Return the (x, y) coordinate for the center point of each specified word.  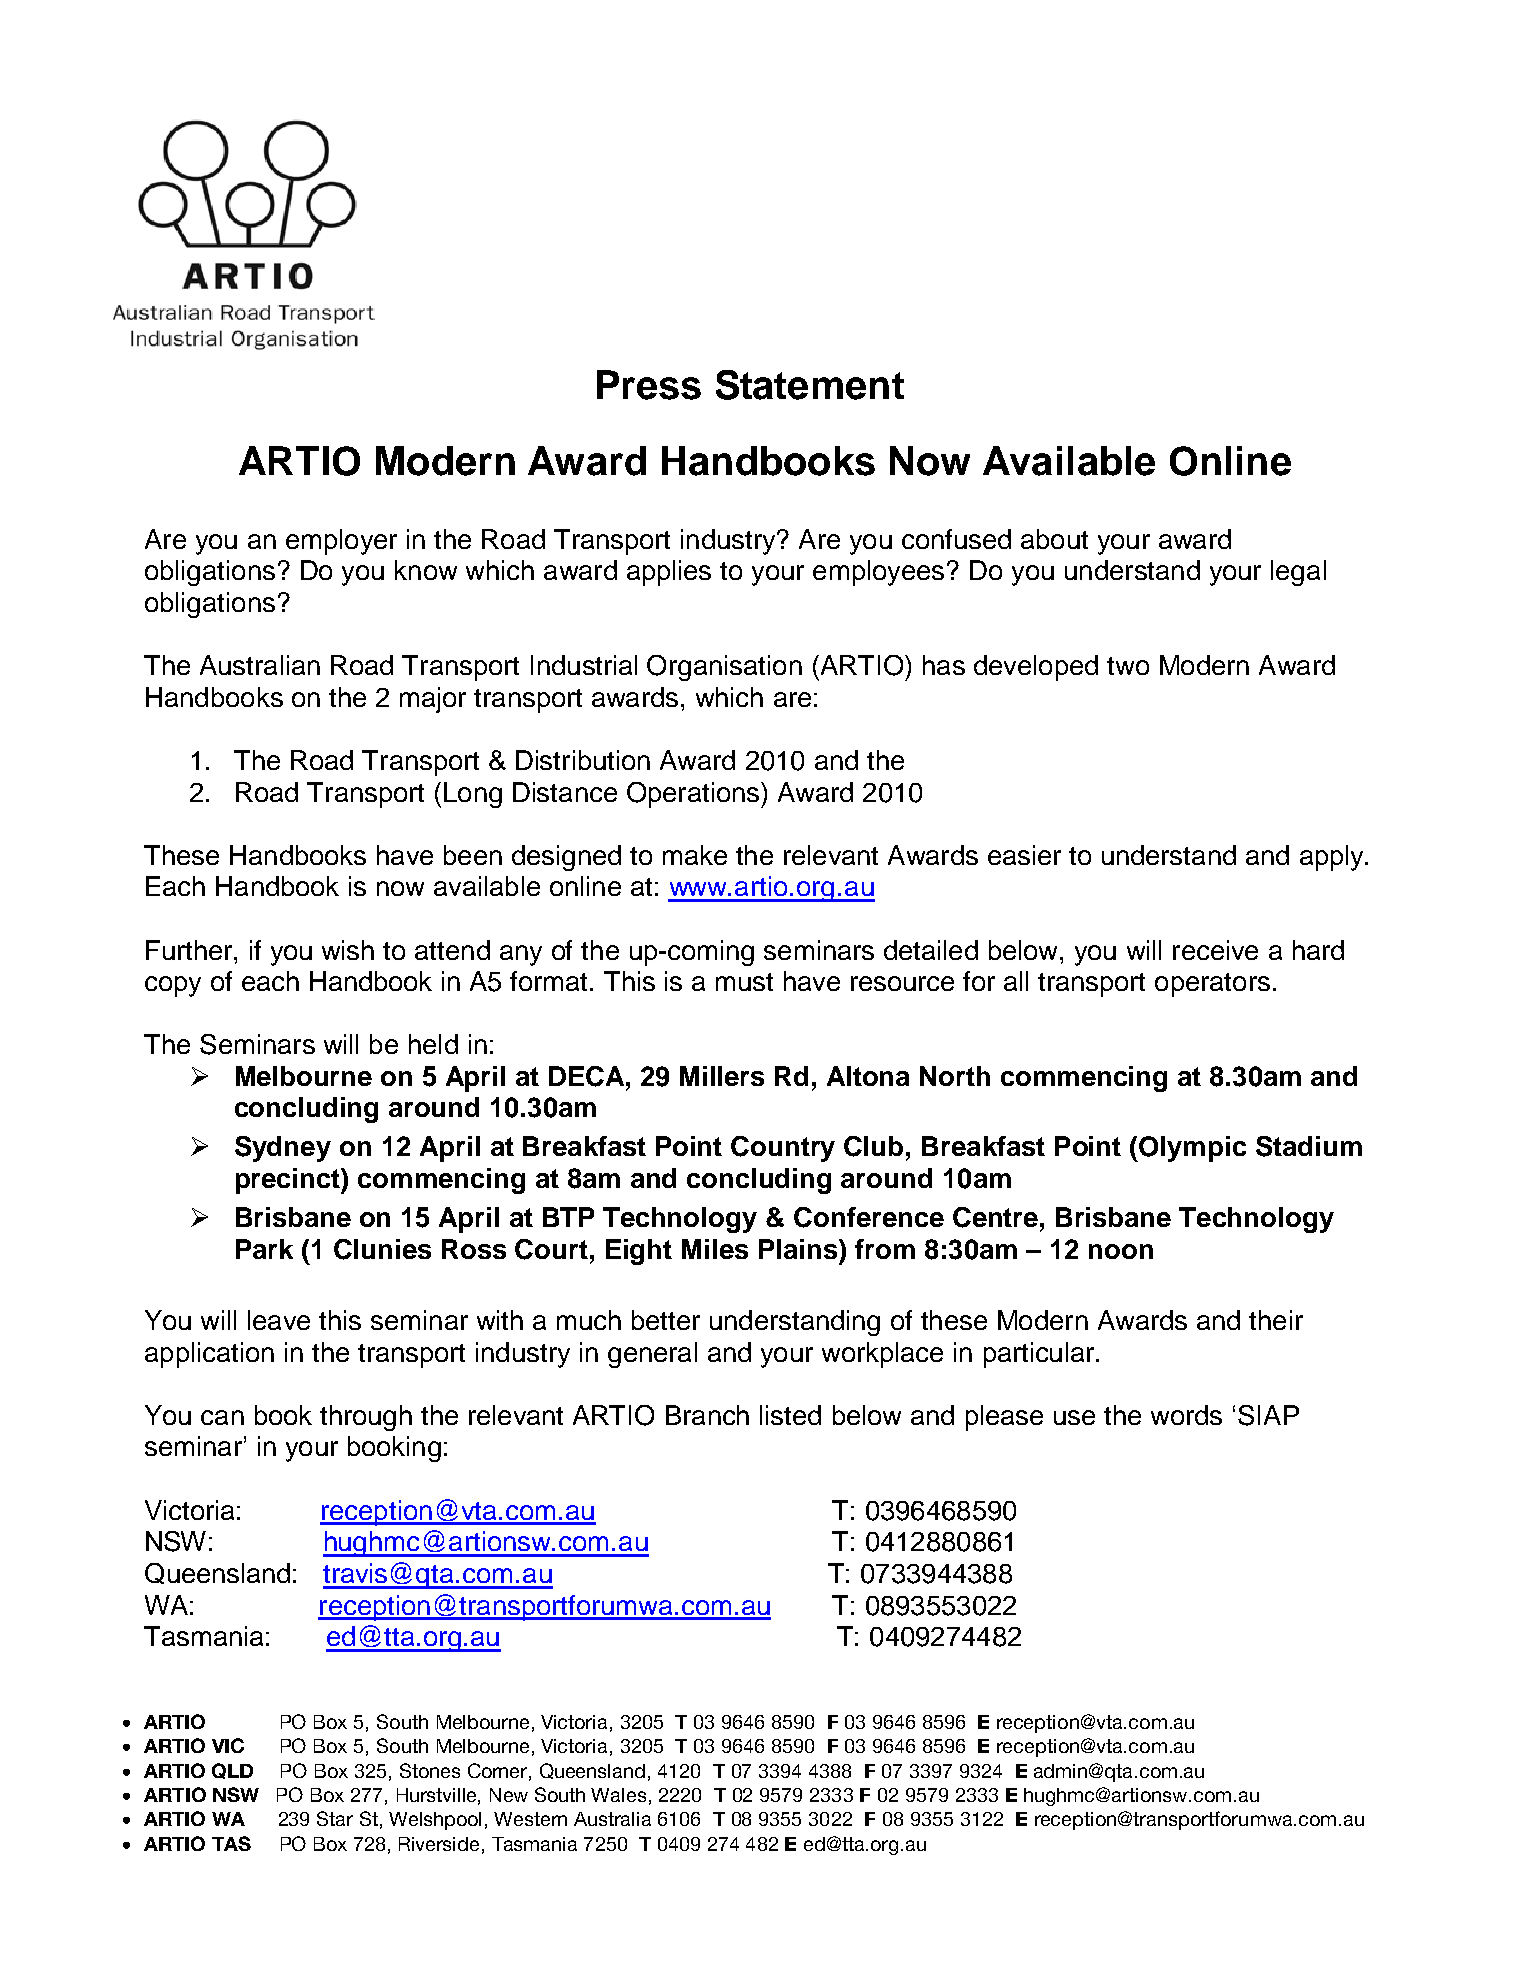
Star (335, 1818)
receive (1215, 950)
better (666, 1320)
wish (348, 950)
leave (279, 1320)
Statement (810, 385)
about (1054, 539)
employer (341, 542)
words (1186, 1415)
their (1276, 1320)
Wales (618, 1795)
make (695, 855)
